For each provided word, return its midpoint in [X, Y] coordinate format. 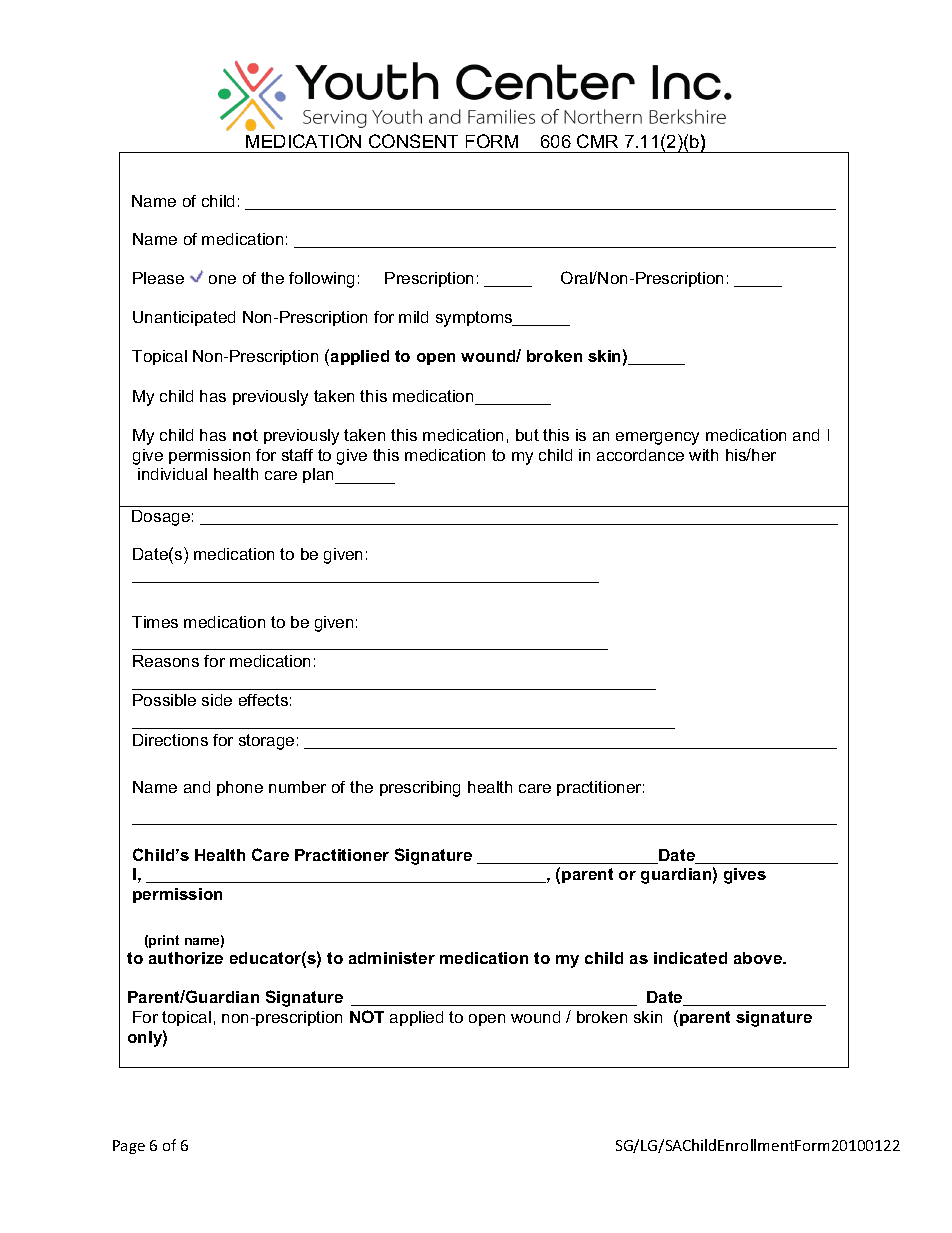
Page [129, 1147]
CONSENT [413, 141]
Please [158, 278]
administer [392, 958]
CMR [597, 141]
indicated [690, 958]
